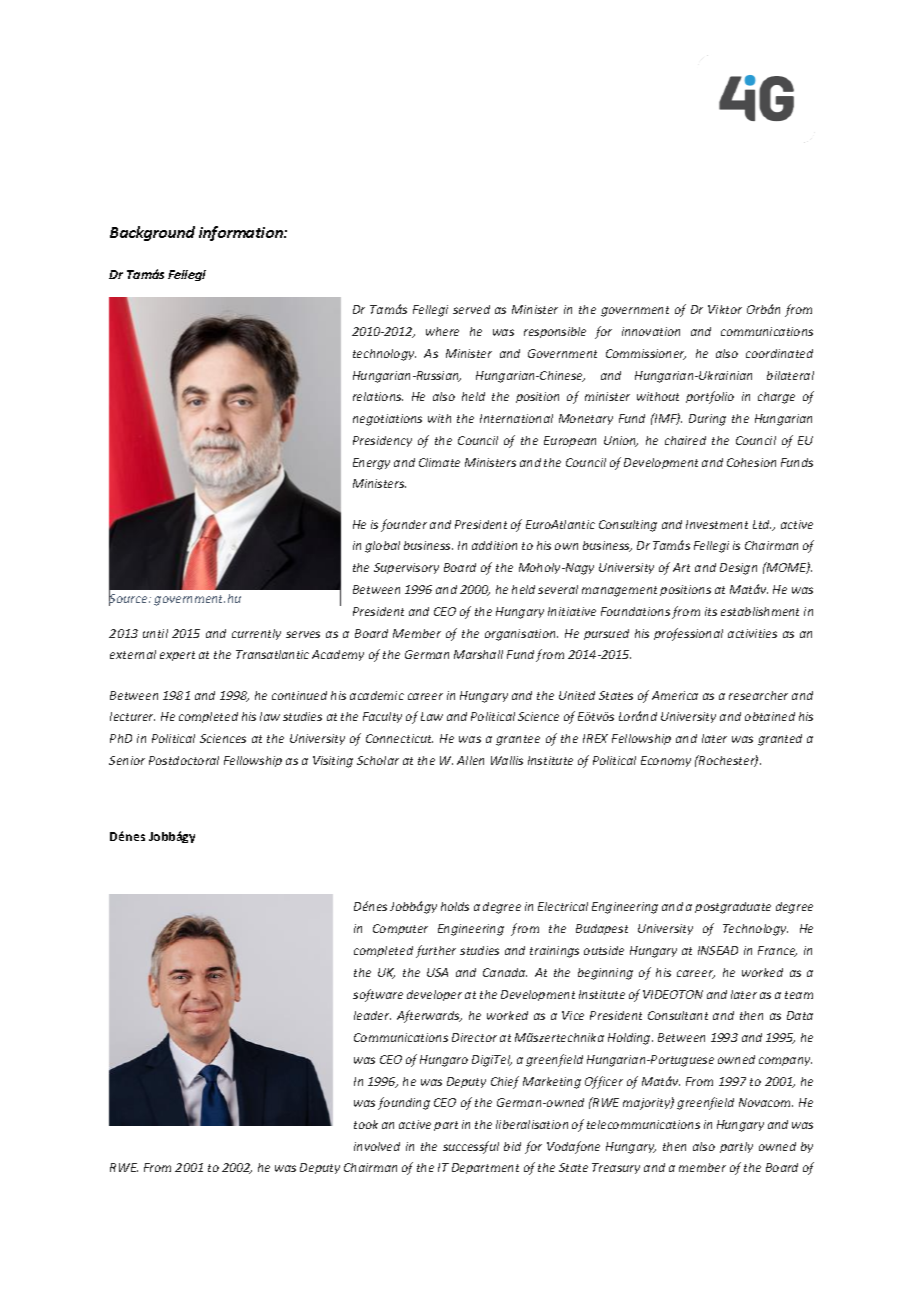 This screenshot has height=1308, width=924. Describe the element at coordinates (758, 695) in the screenshot. I see `researcher` at that location.
